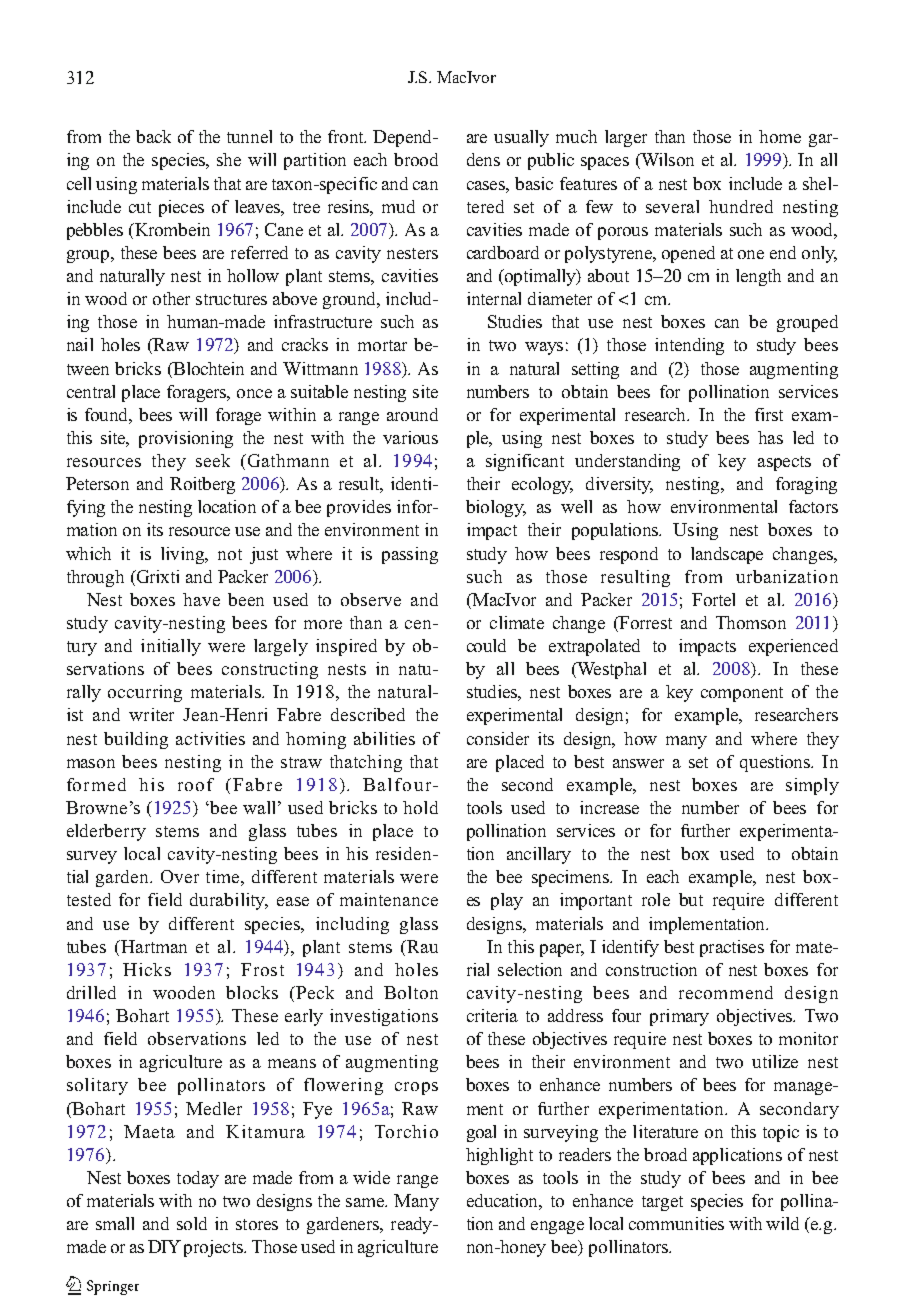 This page has height=1316, width=904. What do you see at coordinates (742, 694) in the page?
I see `component` at bounding box center [742, 694].
